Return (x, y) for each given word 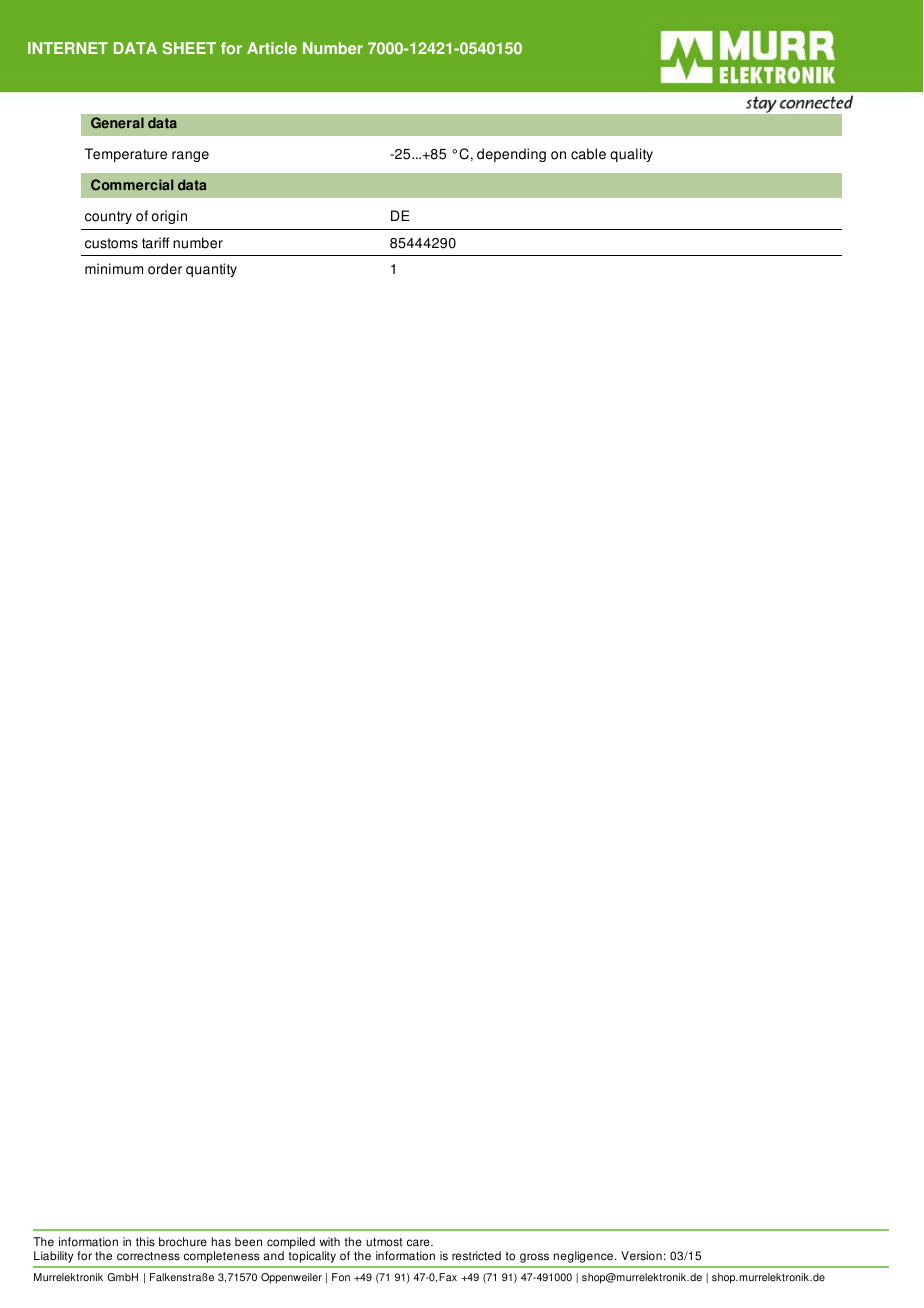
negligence (583, 1257)
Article (272, 48)
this (145, 1242)
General (117, 123)
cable (588, 154)
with (329, 1242)
